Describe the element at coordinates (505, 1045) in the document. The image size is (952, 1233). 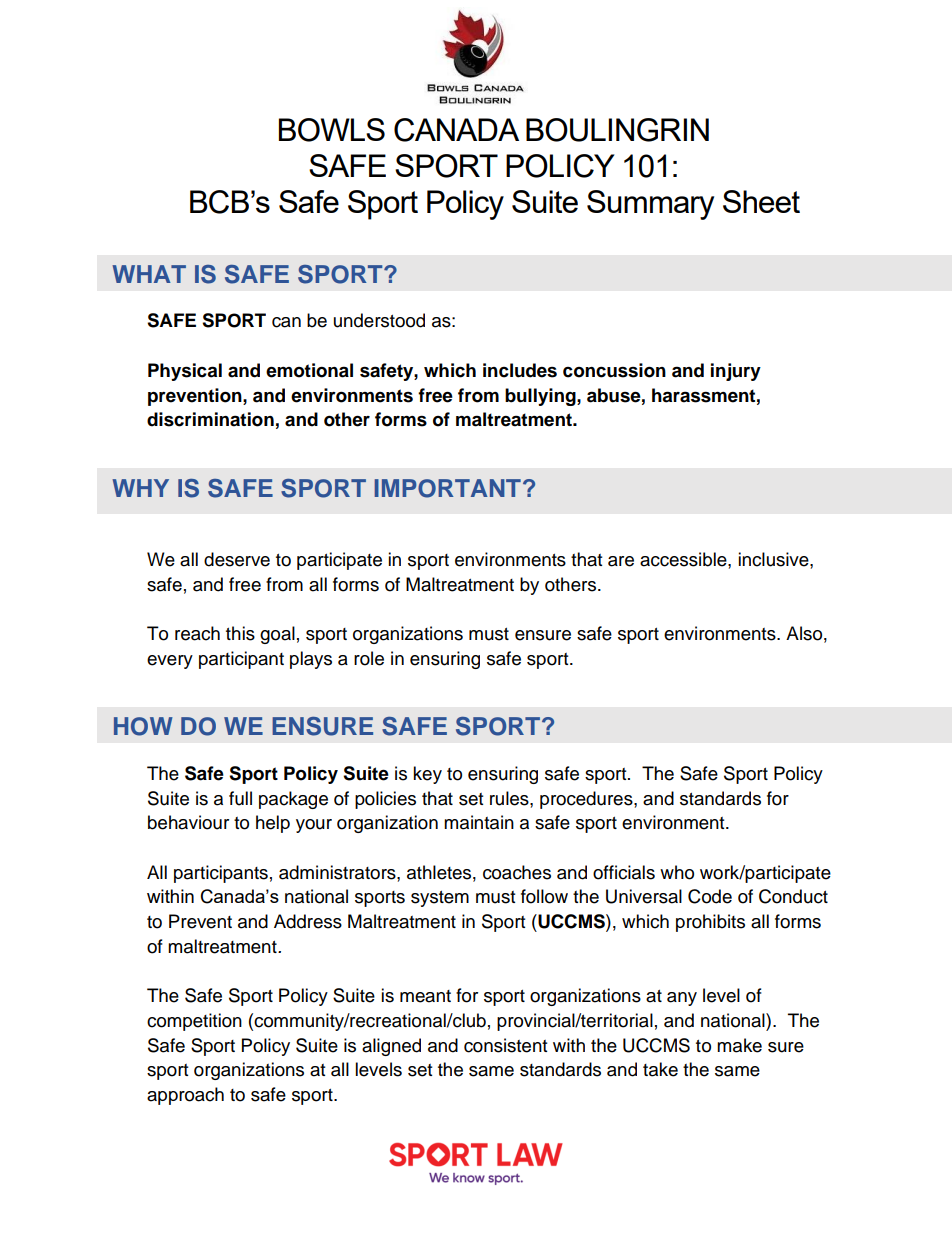
I see `consistent` at that location.
